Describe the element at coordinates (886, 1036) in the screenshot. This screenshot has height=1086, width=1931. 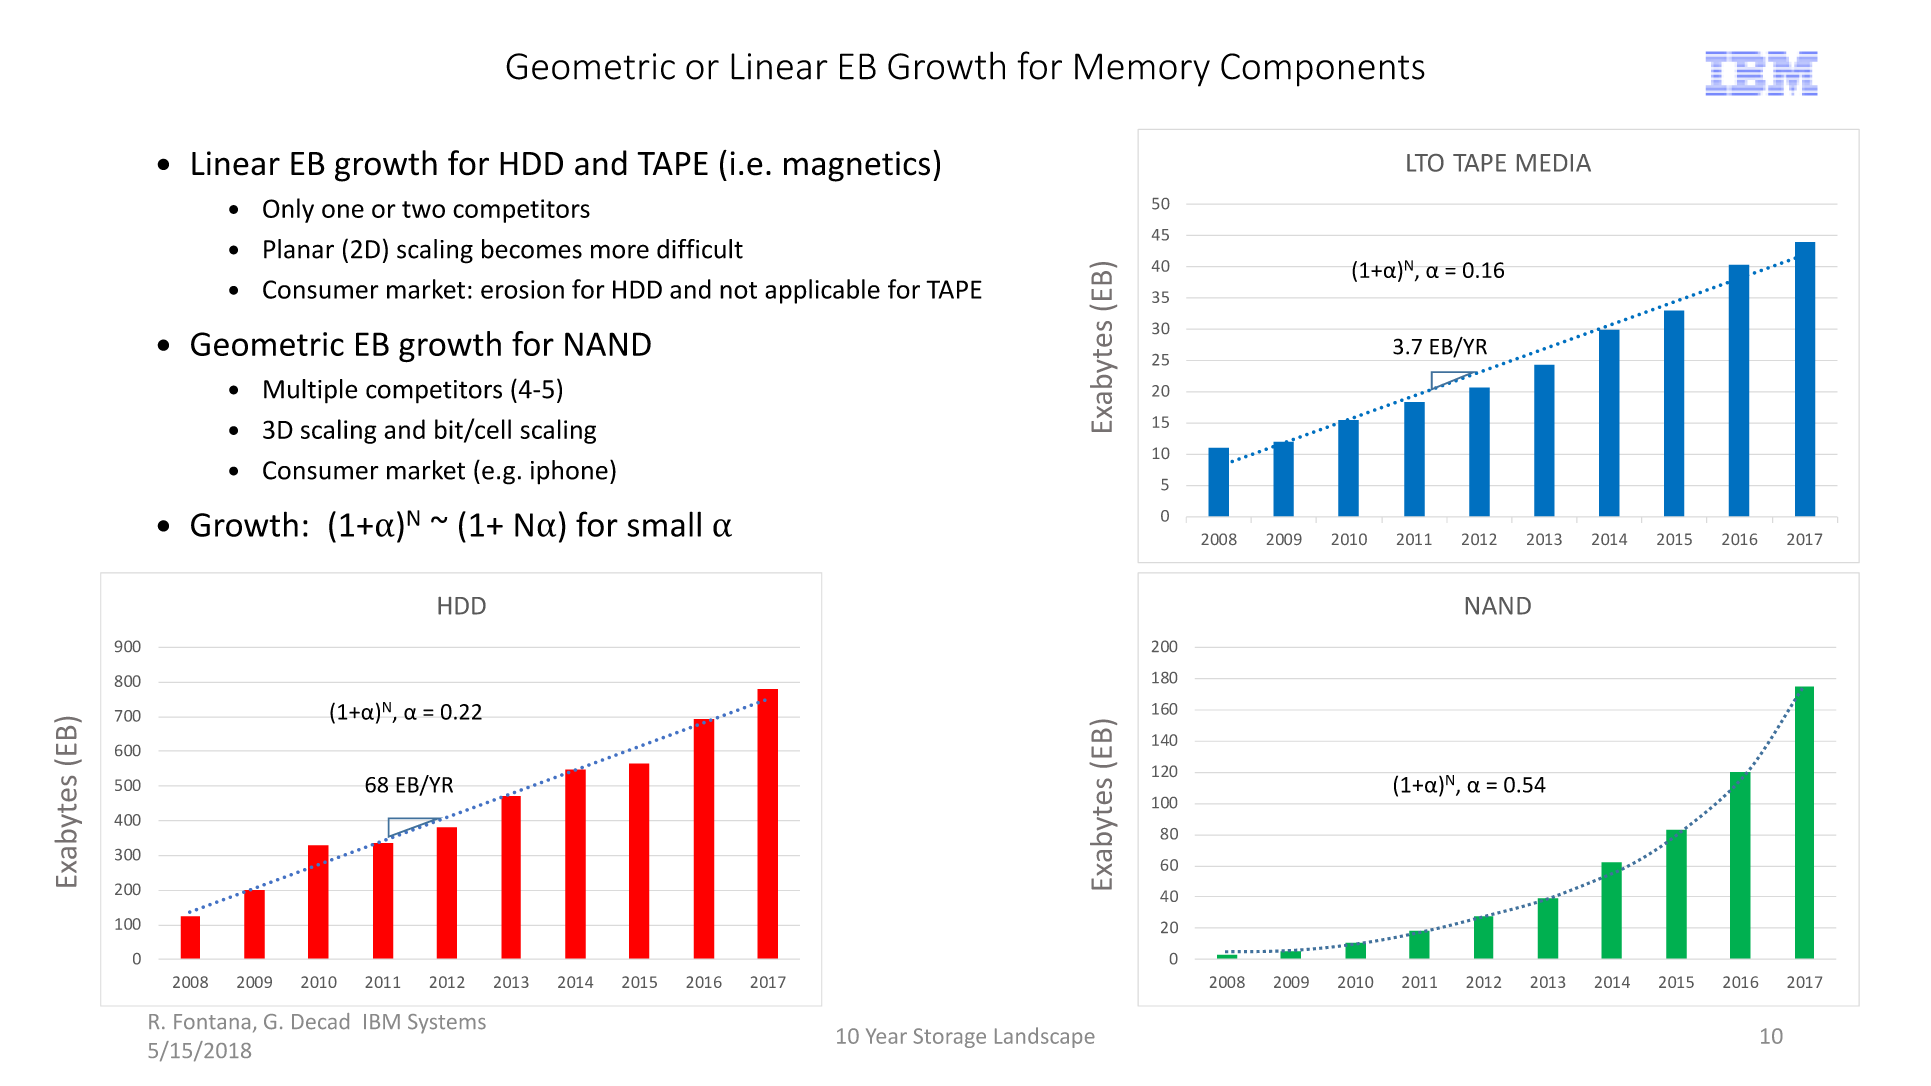
I see `Year` at that location.
